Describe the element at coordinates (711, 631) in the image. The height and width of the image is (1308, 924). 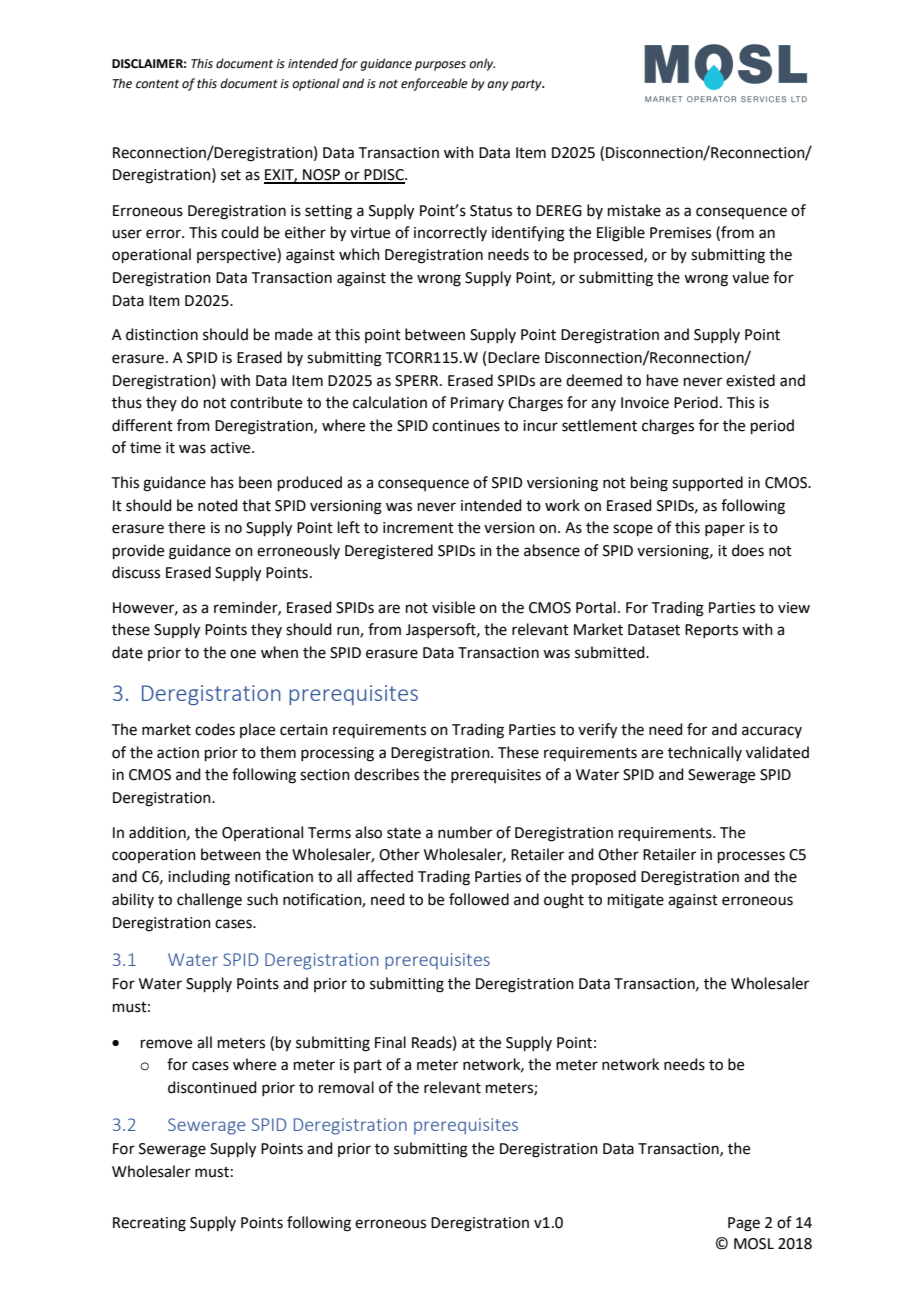
I see `Reports` at that location.
